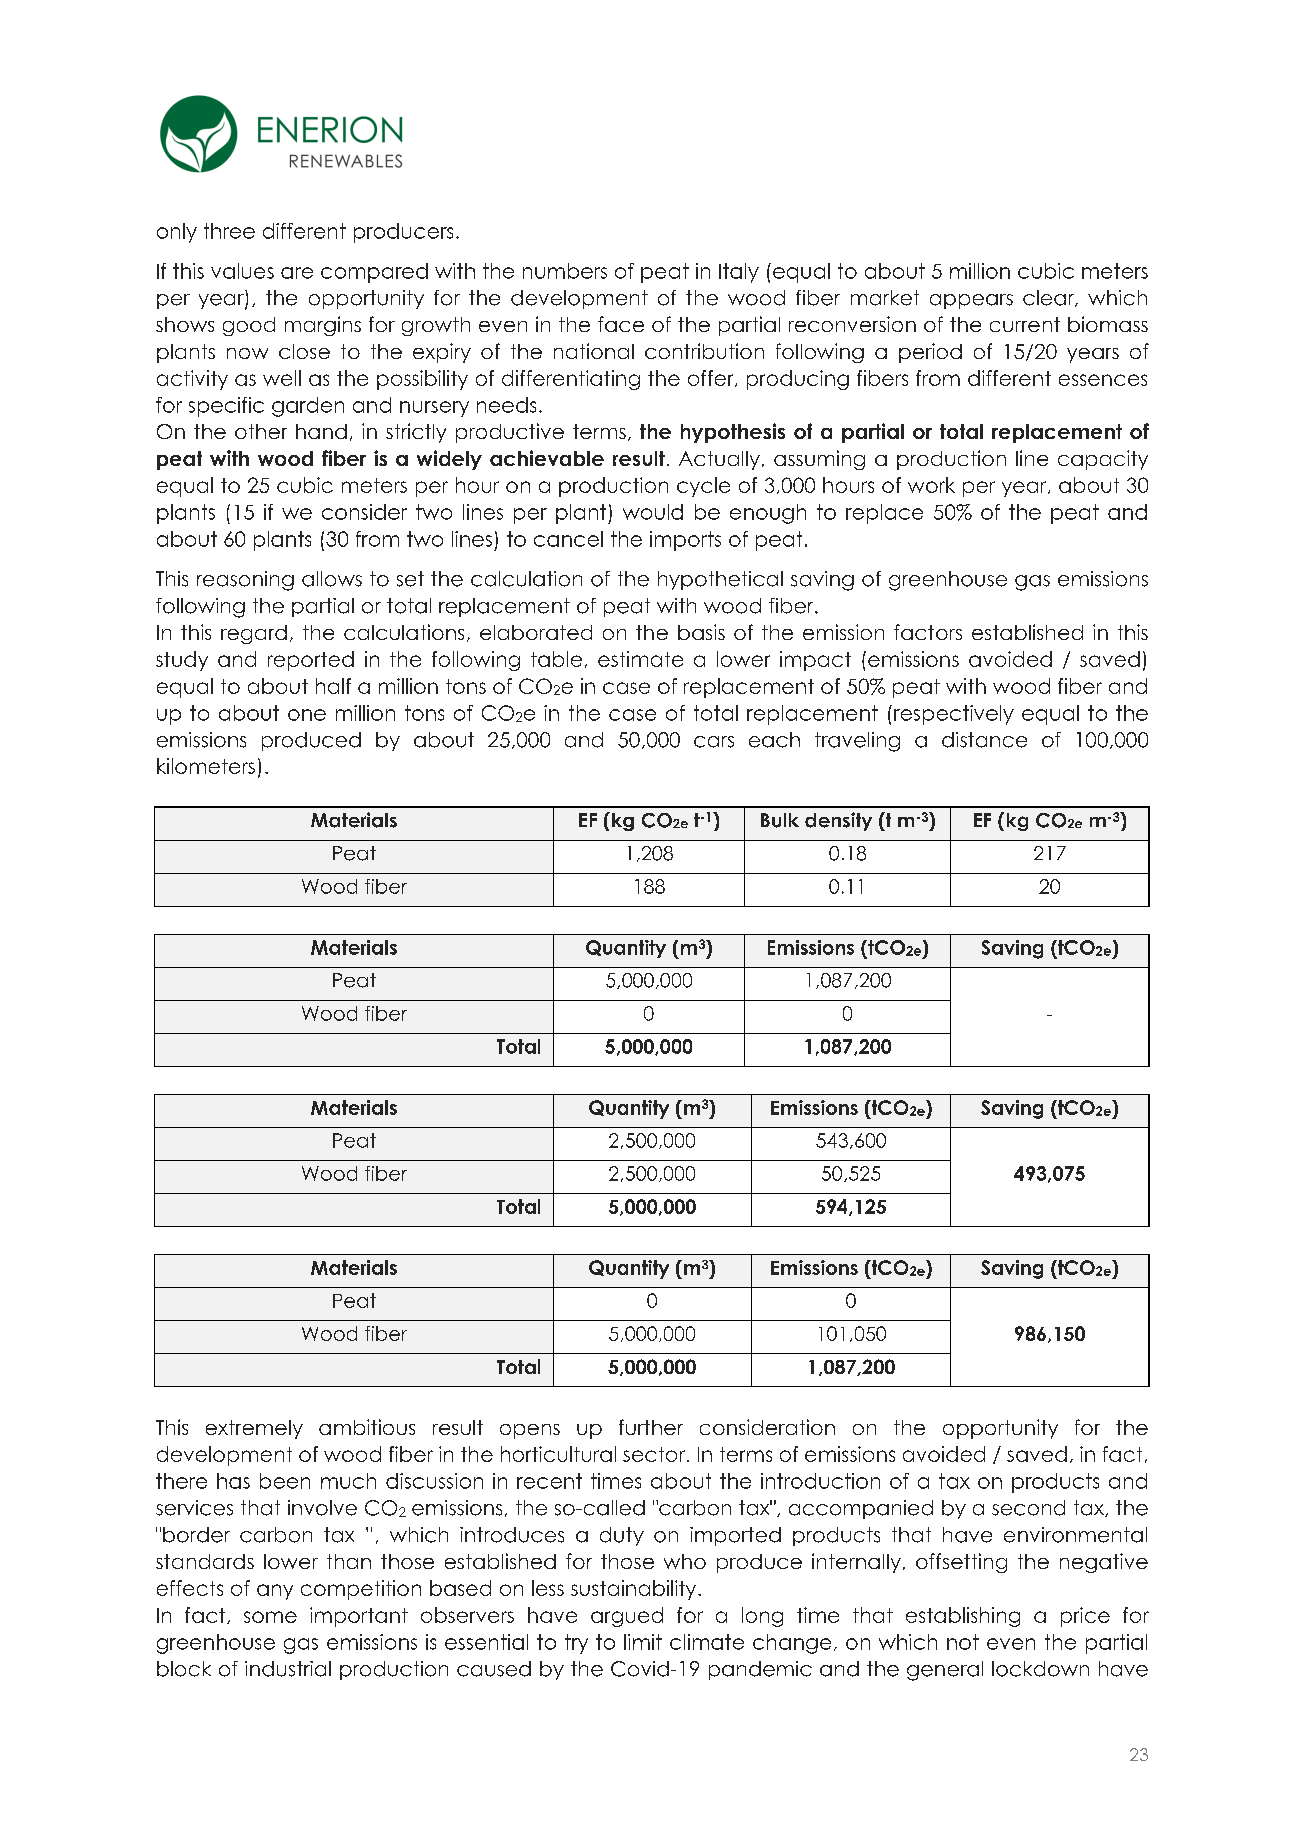 This screenshot has width=1304, height=1845. Describe the element at coordinates (1028, 1508) in the screenshot. I see `second` at that location.
